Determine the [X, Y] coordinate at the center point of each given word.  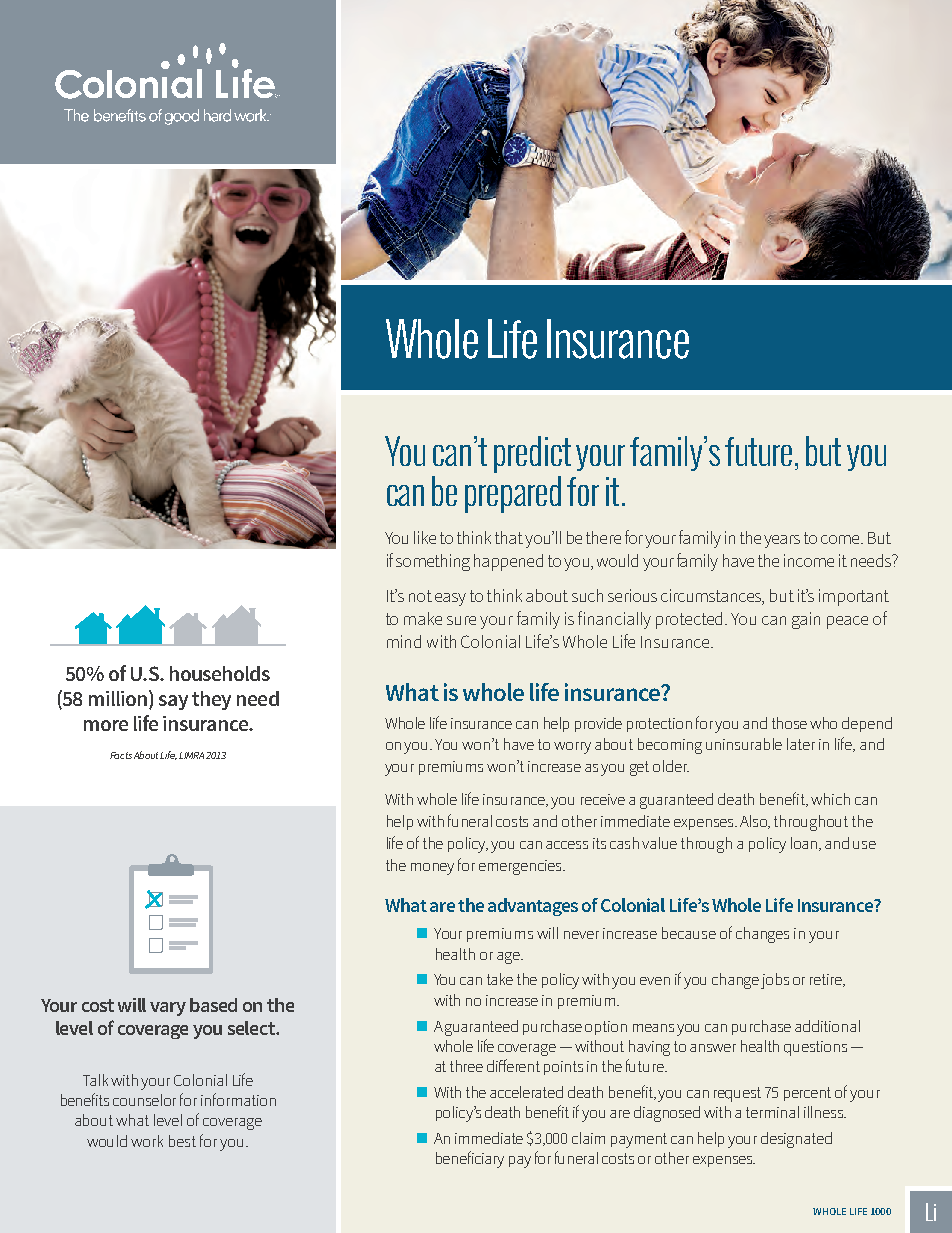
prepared [513, 494]
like [425, 537]
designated [796, 1140]
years [782, 541]
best [182, 1141]
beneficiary [470, 1159]
